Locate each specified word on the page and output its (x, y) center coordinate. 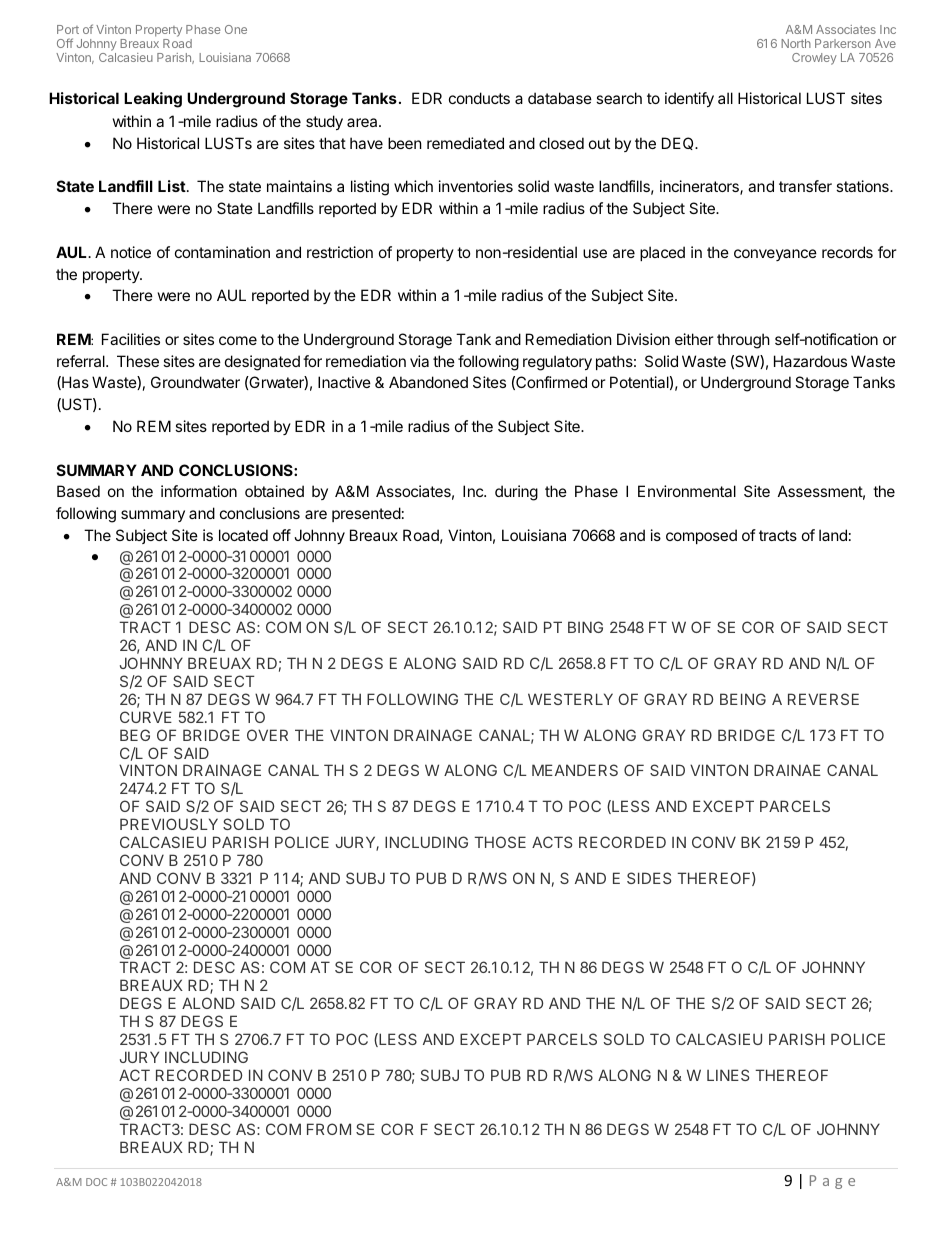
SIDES (649, 878)
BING (585, 627)
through (743, 341)
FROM (329, 1129)
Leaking (153, 100)
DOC (96, 1182)
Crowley (814, 59)
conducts (479, 98)
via (419, 361)
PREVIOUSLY (169, 824)
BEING (743, 699)
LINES (728, 1075)
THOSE (500, 842)
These (138, 361)
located (243, 535)
